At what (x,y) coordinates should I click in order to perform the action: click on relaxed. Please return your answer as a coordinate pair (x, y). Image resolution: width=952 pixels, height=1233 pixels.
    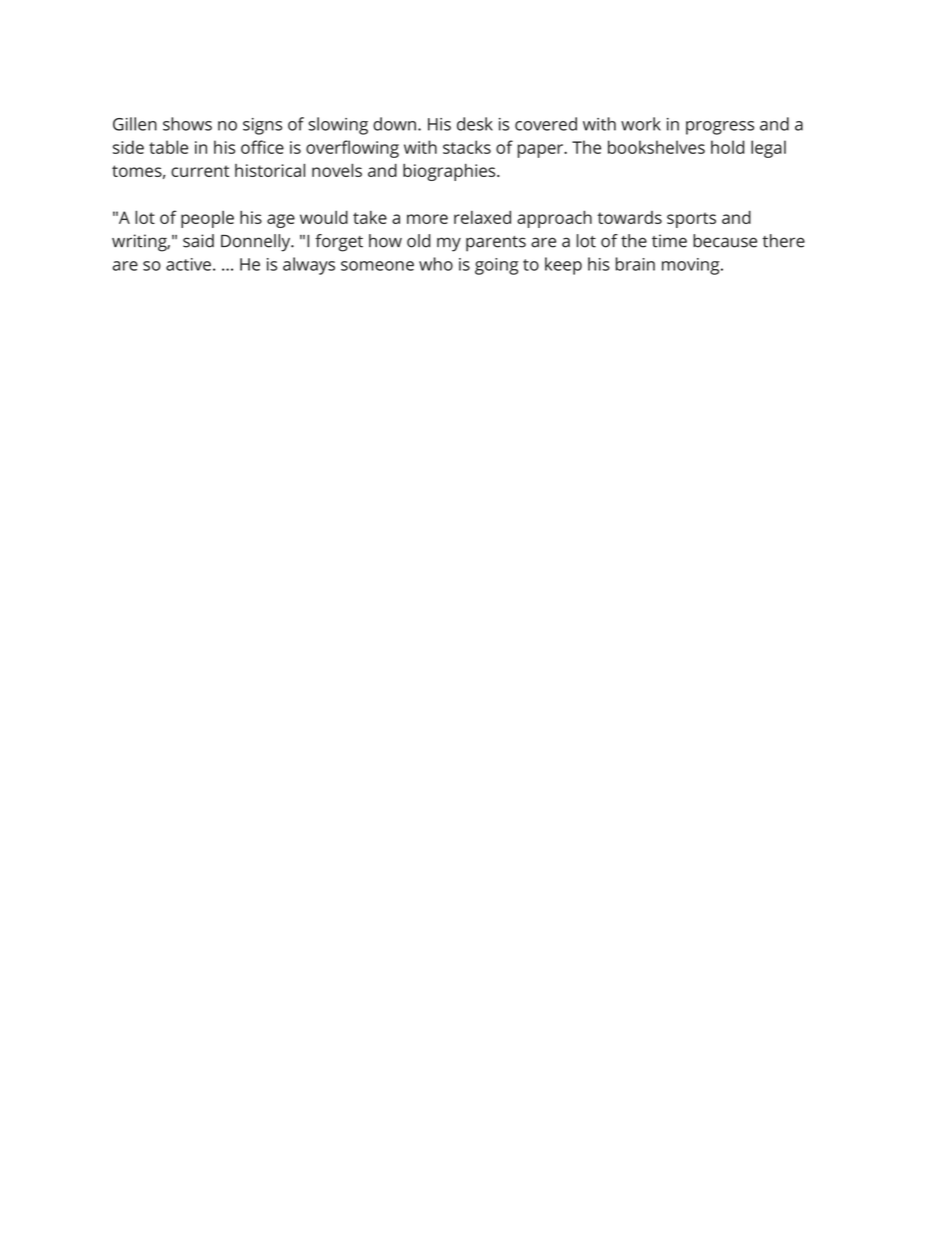
    Looking at the image, I should click on (482, 217).
